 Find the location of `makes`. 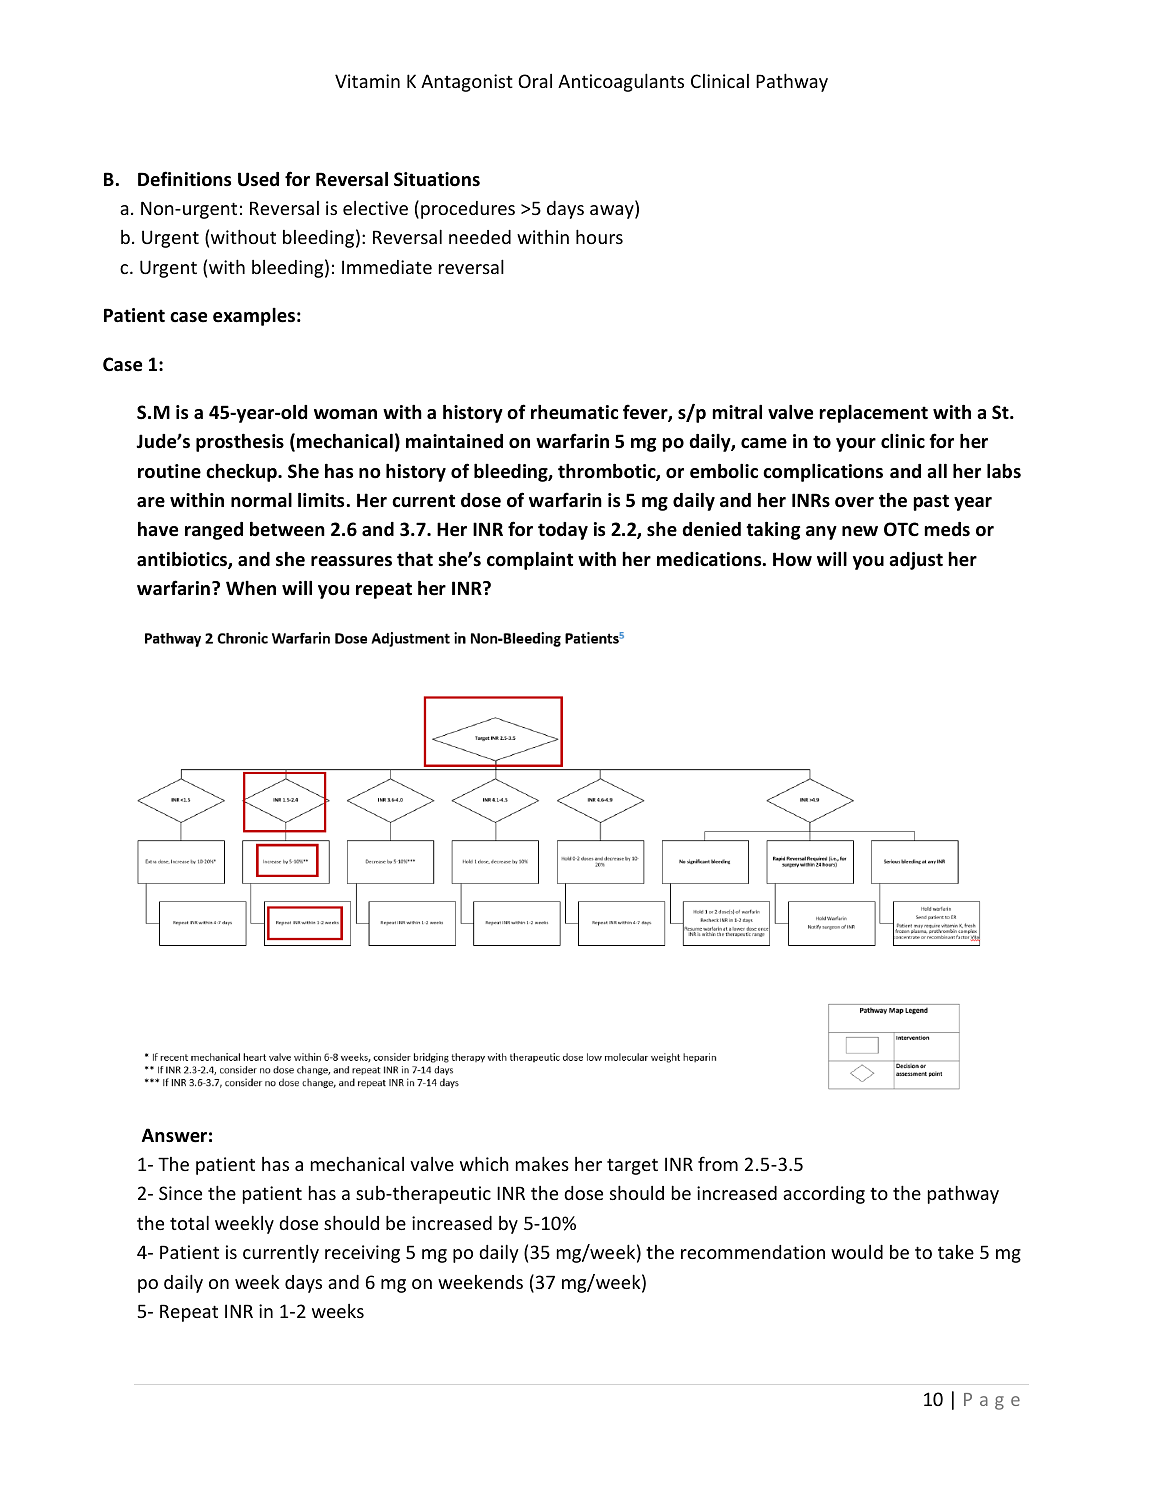

makes is located at coordinates (542, 1163).
